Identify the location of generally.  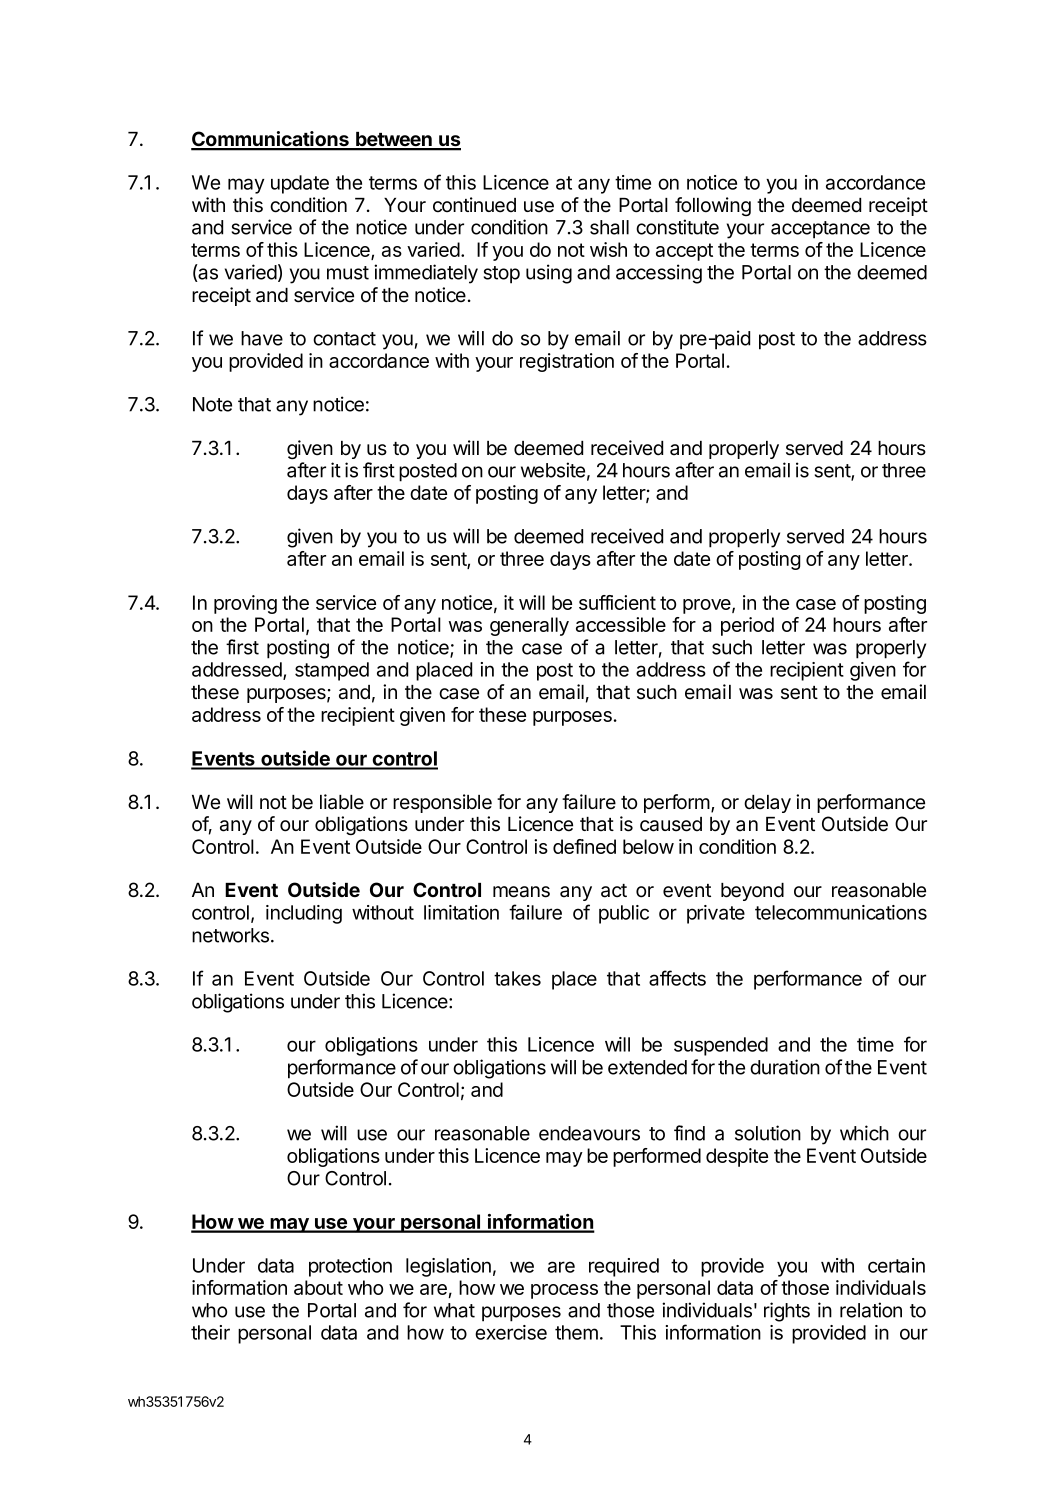
(529, 626).
